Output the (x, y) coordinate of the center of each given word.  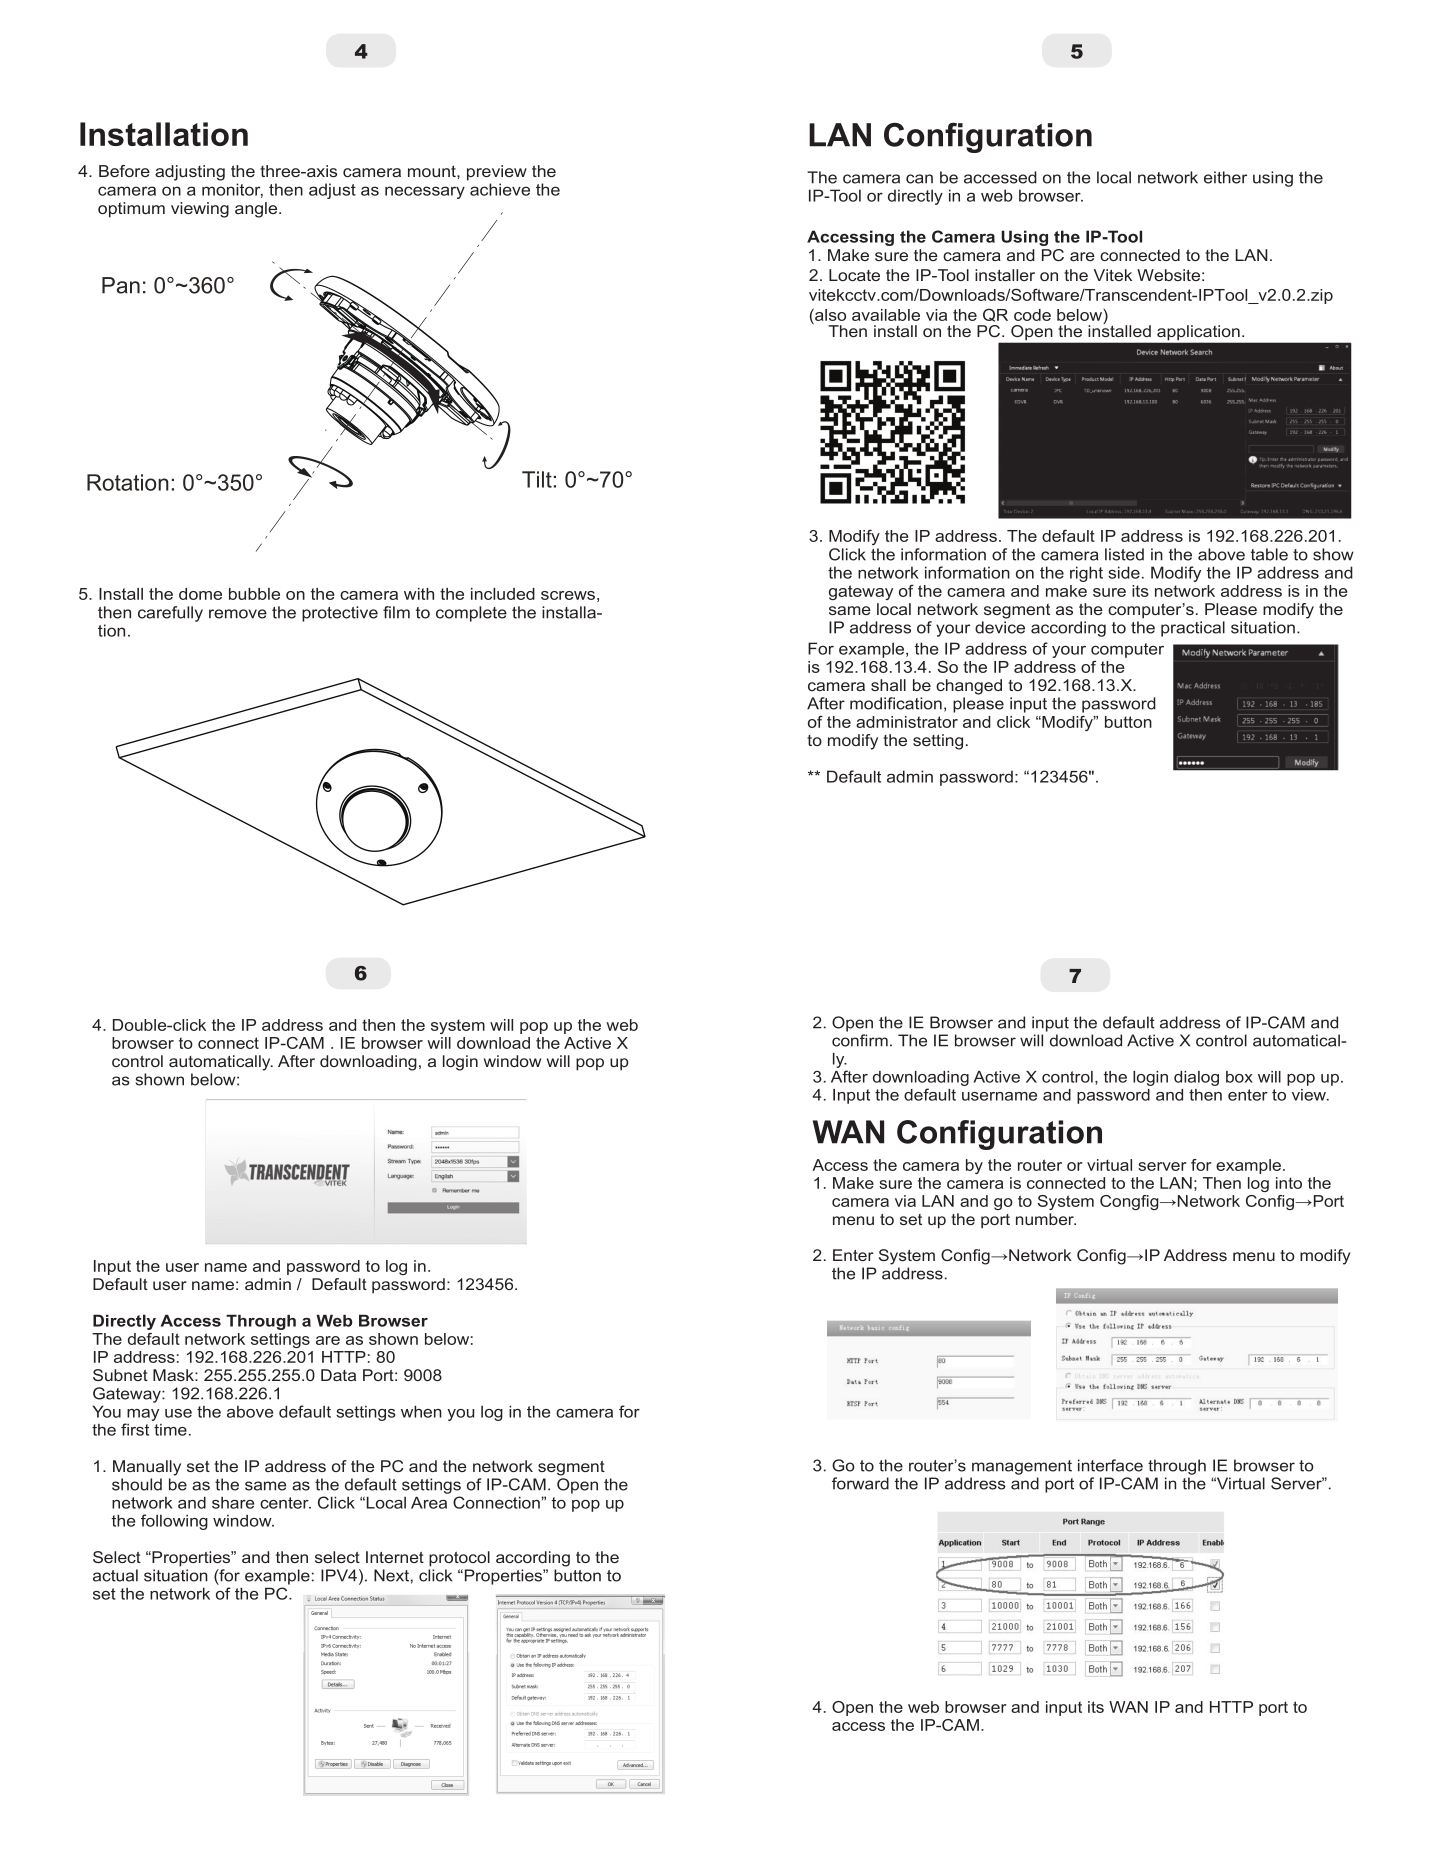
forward (860, 1483)
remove (238, 614)
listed (1124, 554)
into (1289, 1183)
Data (338, 1375)
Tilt (537, 479)
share (233, 1503)
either (1225, 177)
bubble (254, 594)
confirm (860, 1040)
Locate (854, 275)
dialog (1196, 1078)
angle (257, 210)
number (1046, 1219)
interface (1110, 1465)
